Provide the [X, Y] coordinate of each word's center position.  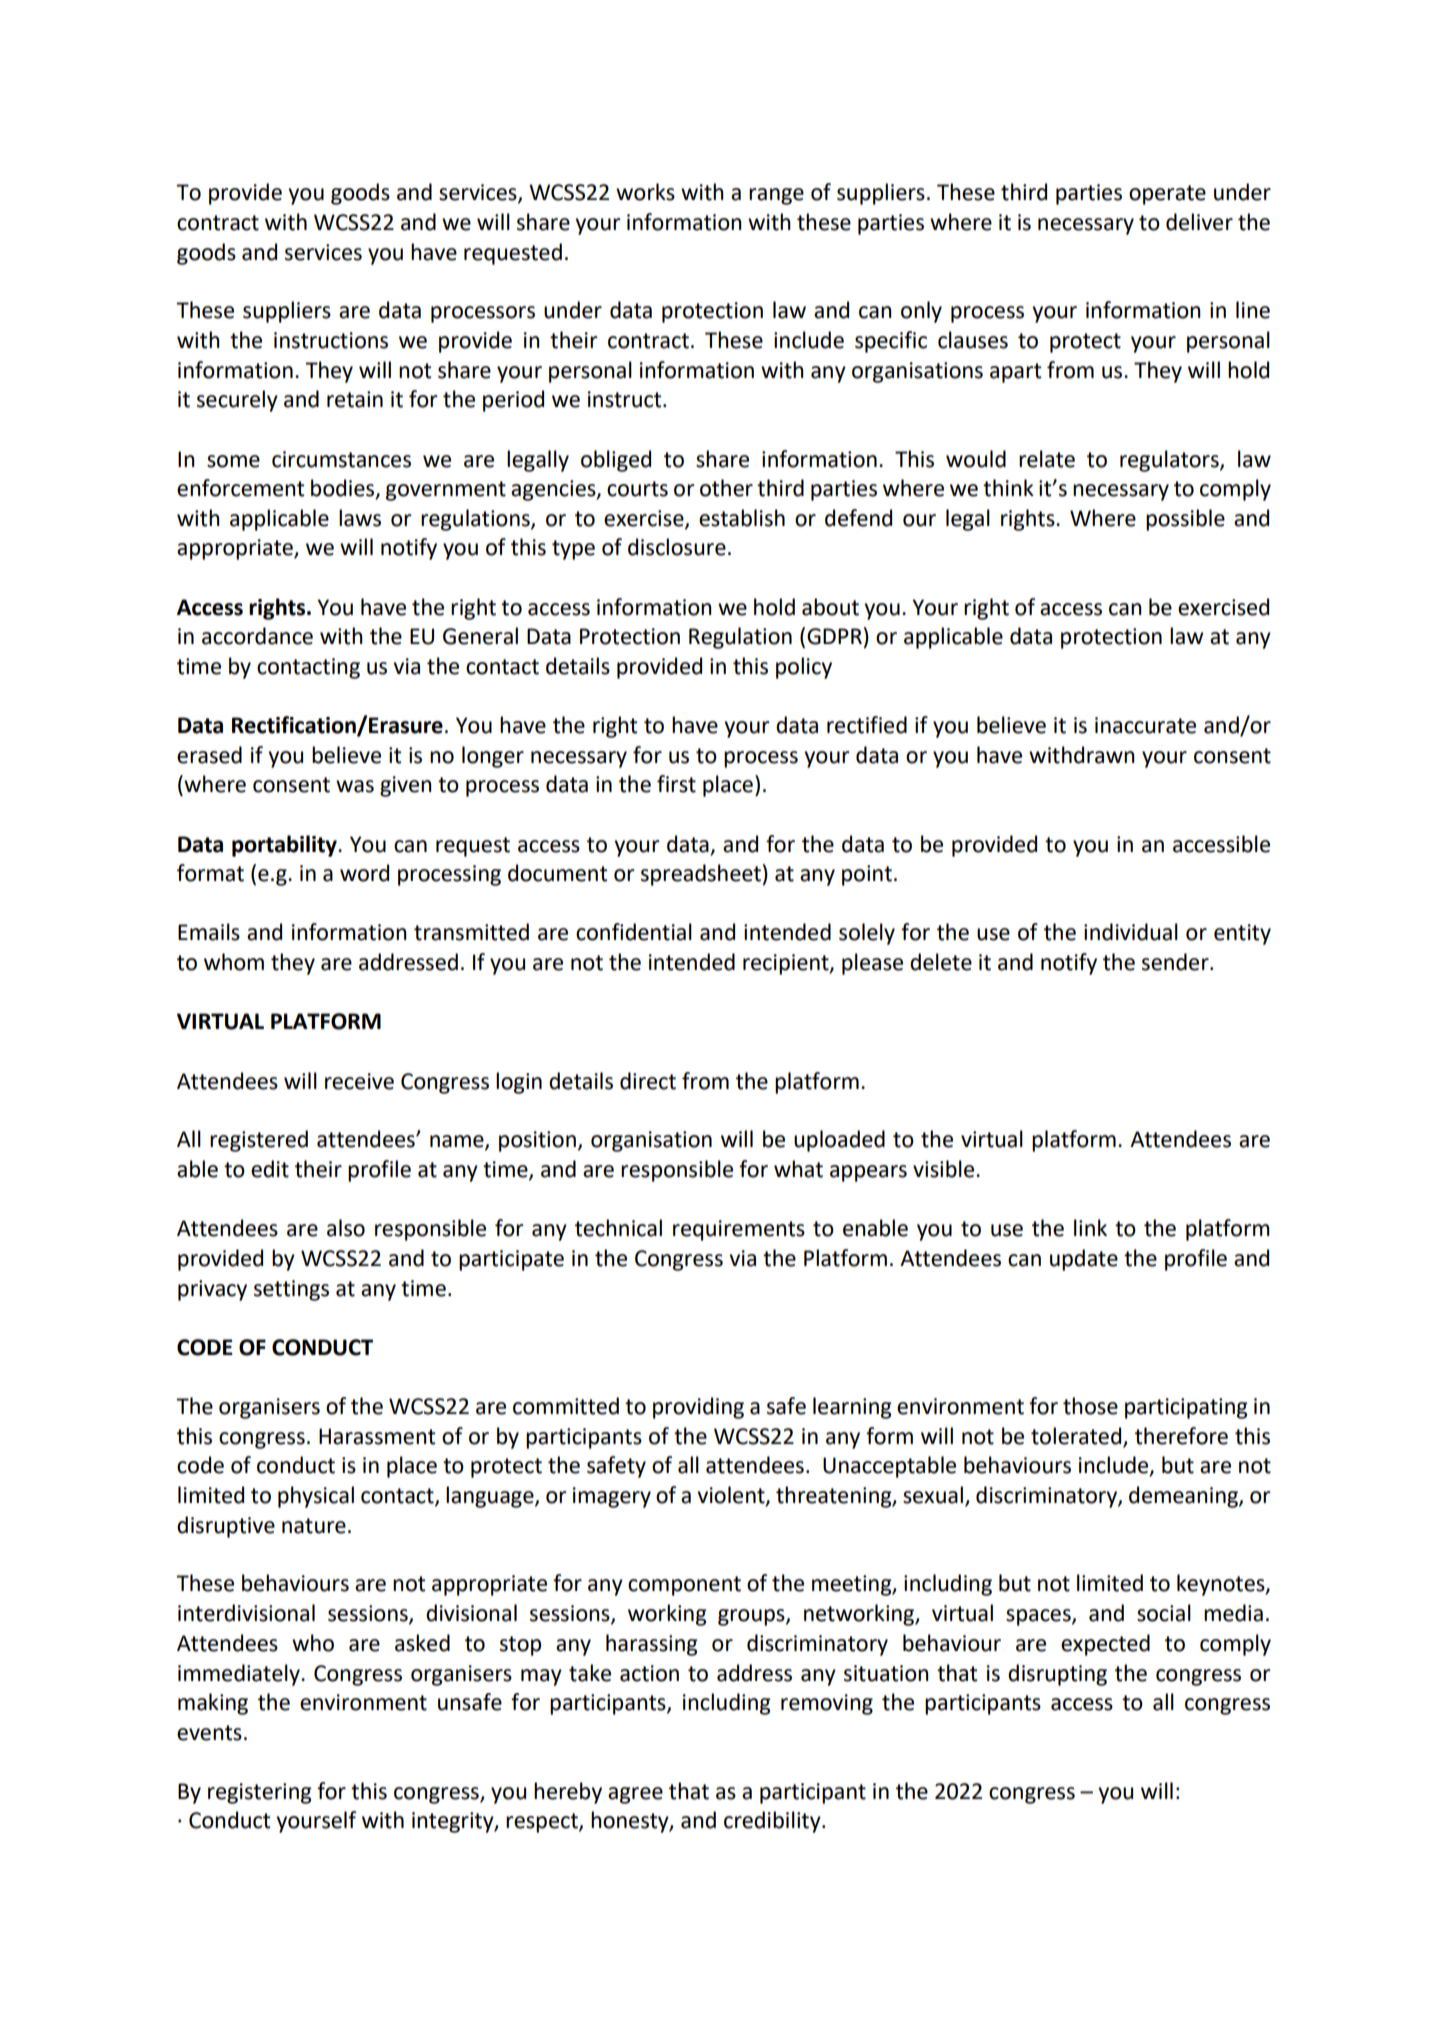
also [346, 1228]
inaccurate [1145, 725]
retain [355, 399]
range [776, 196]
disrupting [1057, 1675]
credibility [773, 1822]
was [355, 786]
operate [1167, 195]
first [676, 784]
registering [260, 1793]
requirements [739, 1230]
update [1084, 1260]
